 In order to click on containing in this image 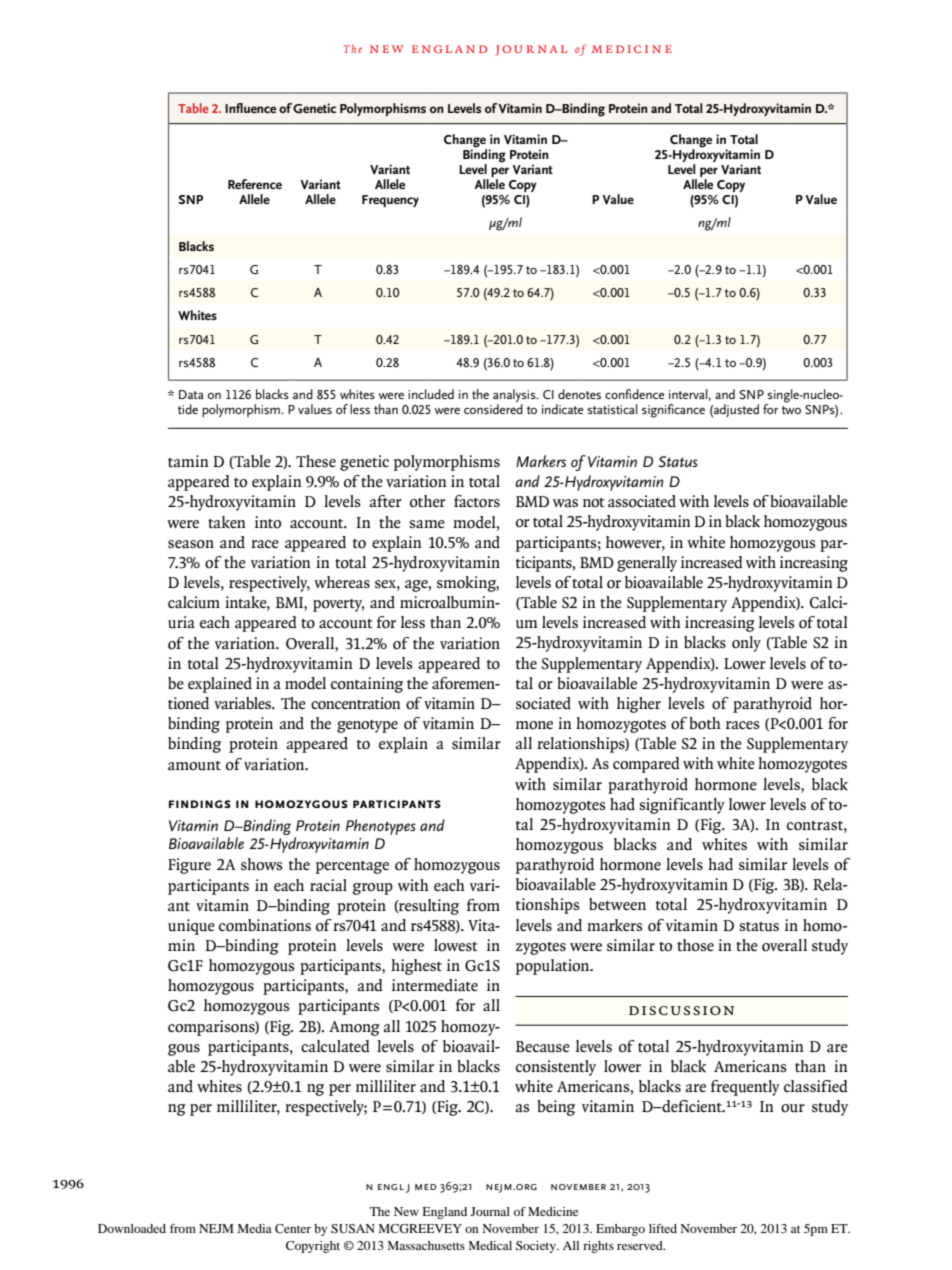, I will do `click(367, 685)`.
